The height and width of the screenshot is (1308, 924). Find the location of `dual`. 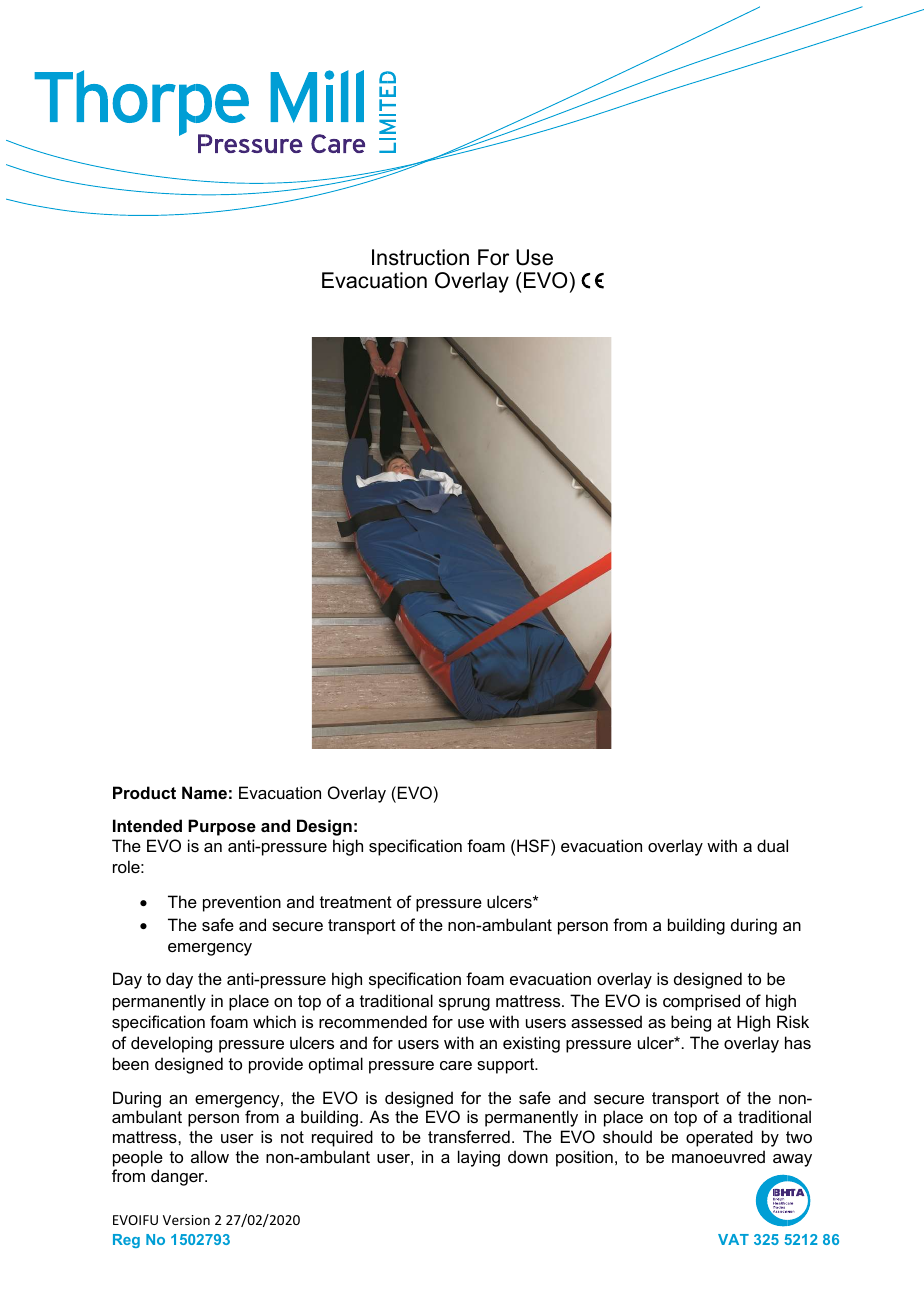

dual is located at coordinates (772, 845).
